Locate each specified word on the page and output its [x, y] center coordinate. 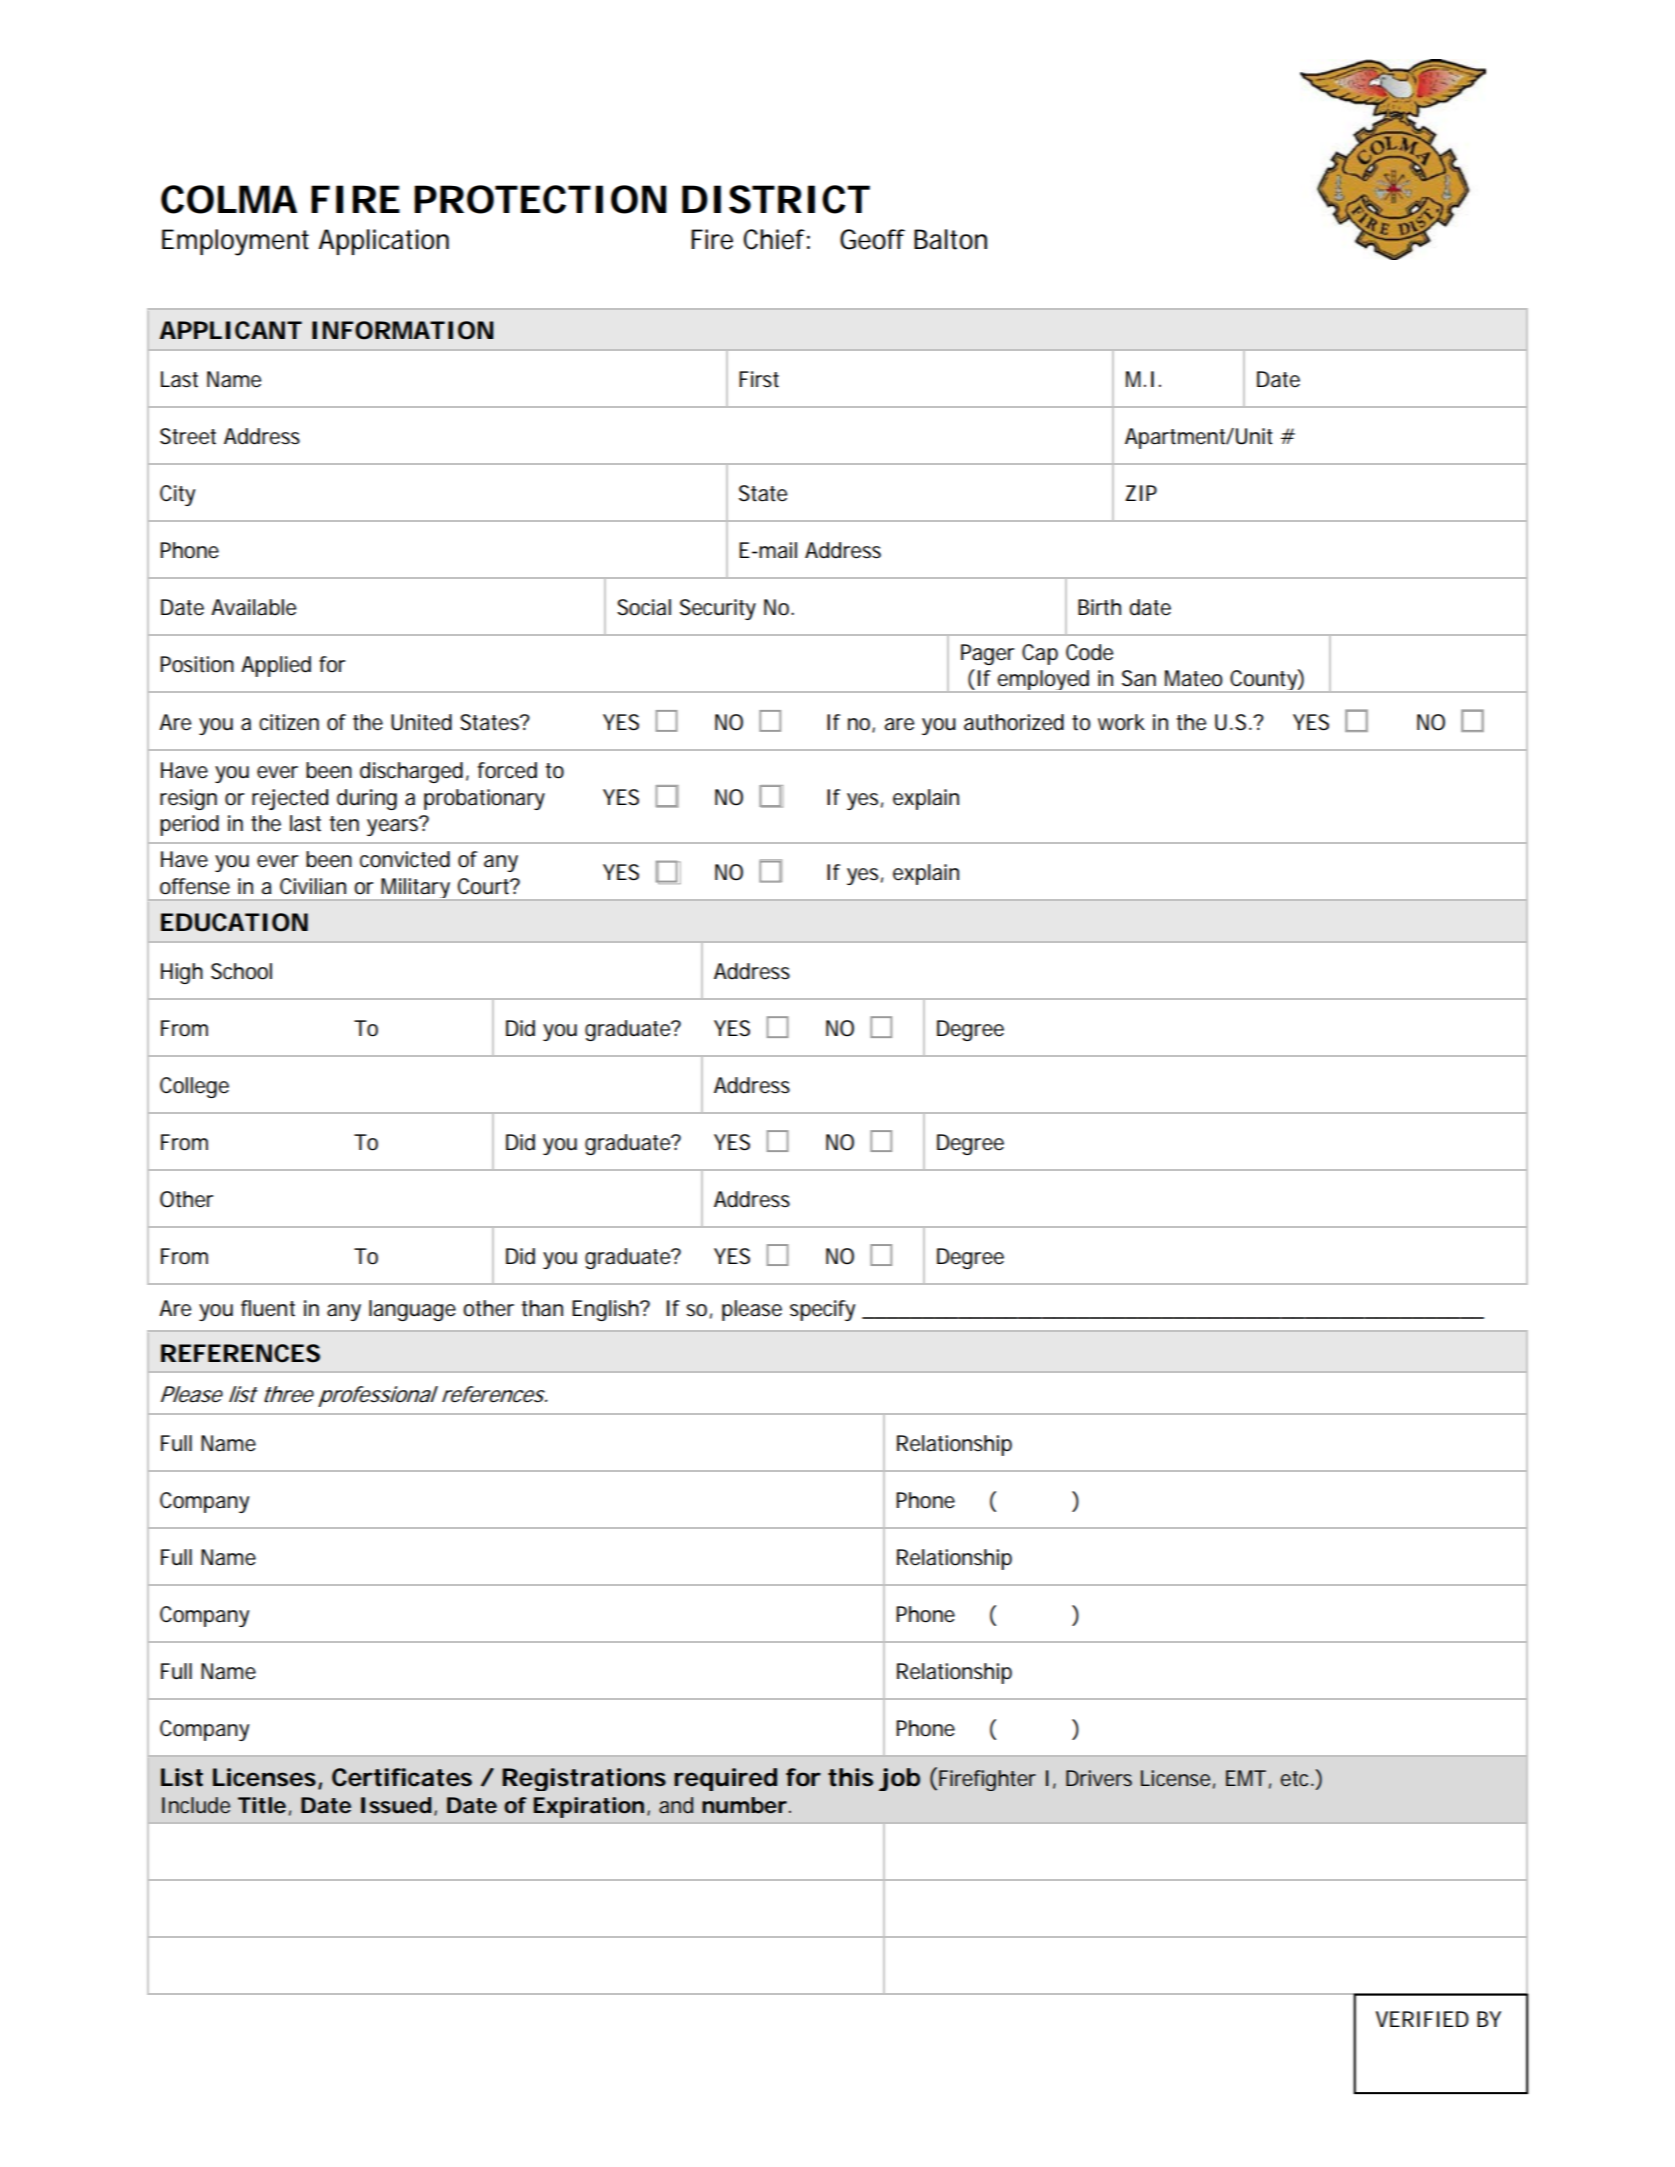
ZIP [1141, 493]
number [744, 1805]
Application [383, 242]
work [1121, 722]
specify [822, 1310]
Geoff [872, 239]
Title [262, 1805]
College [194, 1087]
